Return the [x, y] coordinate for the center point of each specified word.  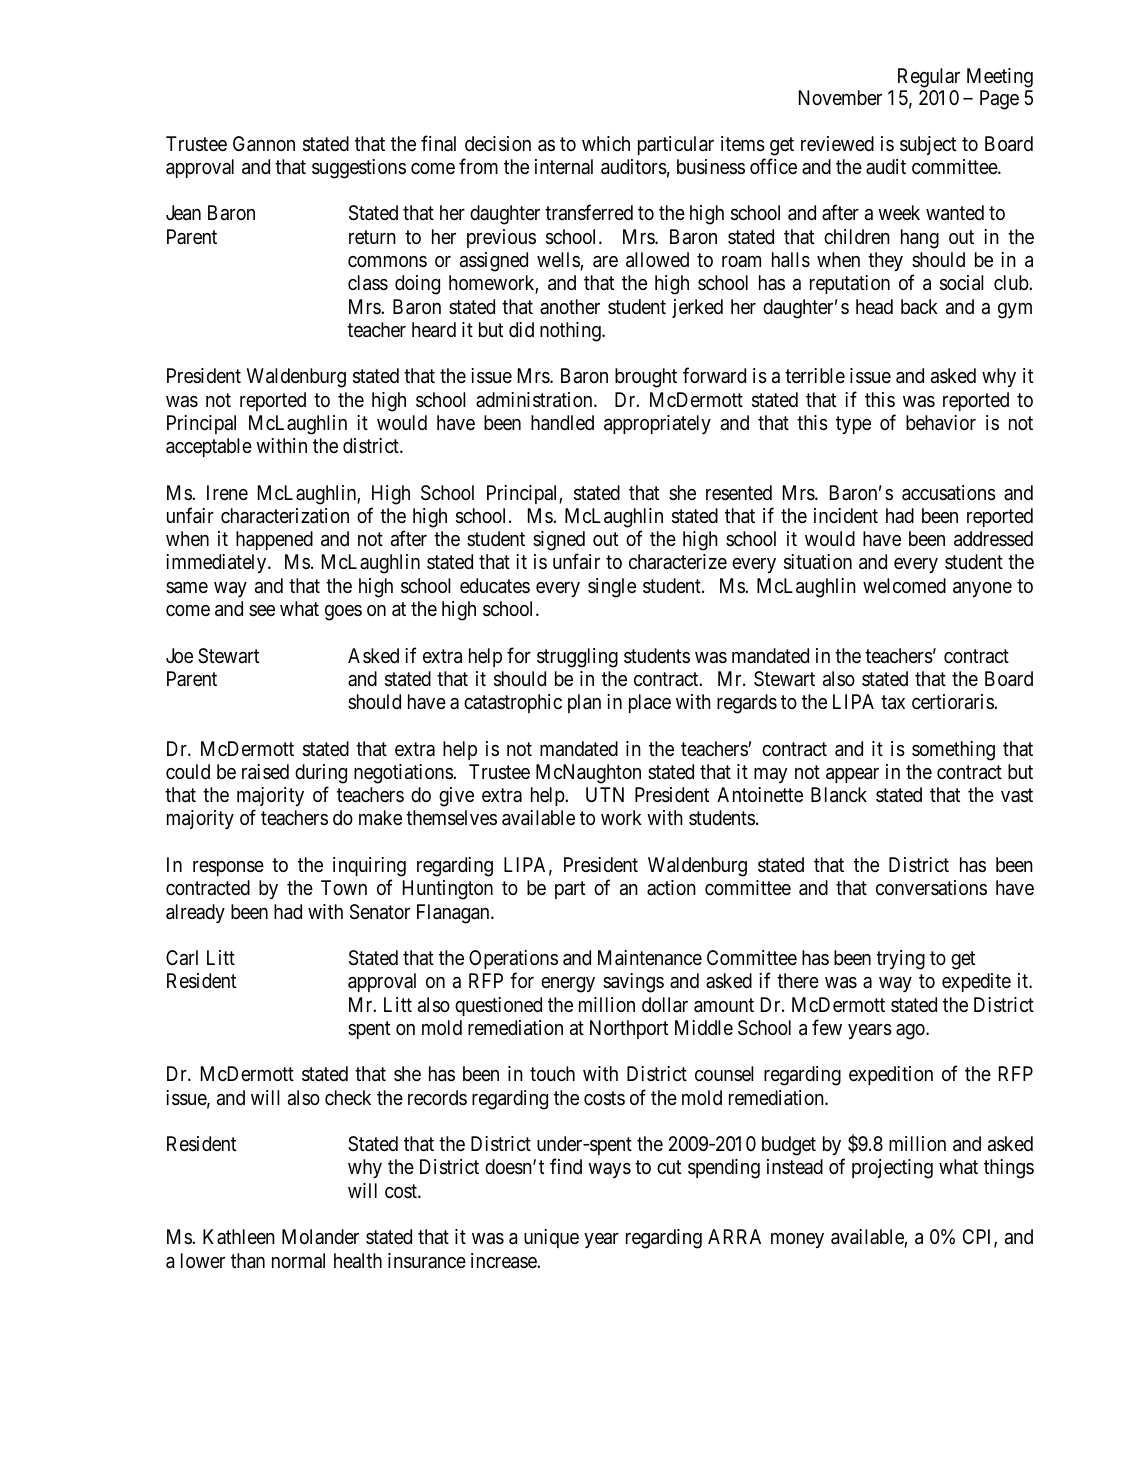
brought [646, 378]
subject [928, 145]
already [195, 913]
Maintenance [650, 958]
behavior [941, 423]
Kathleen [239, 1236]
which [606, 143]
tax [893, 702]
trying [900, 960]
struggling [577, 658]
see [262, 610]
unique [551, 1238]
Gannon [264, 144]
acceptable [209, 447]
